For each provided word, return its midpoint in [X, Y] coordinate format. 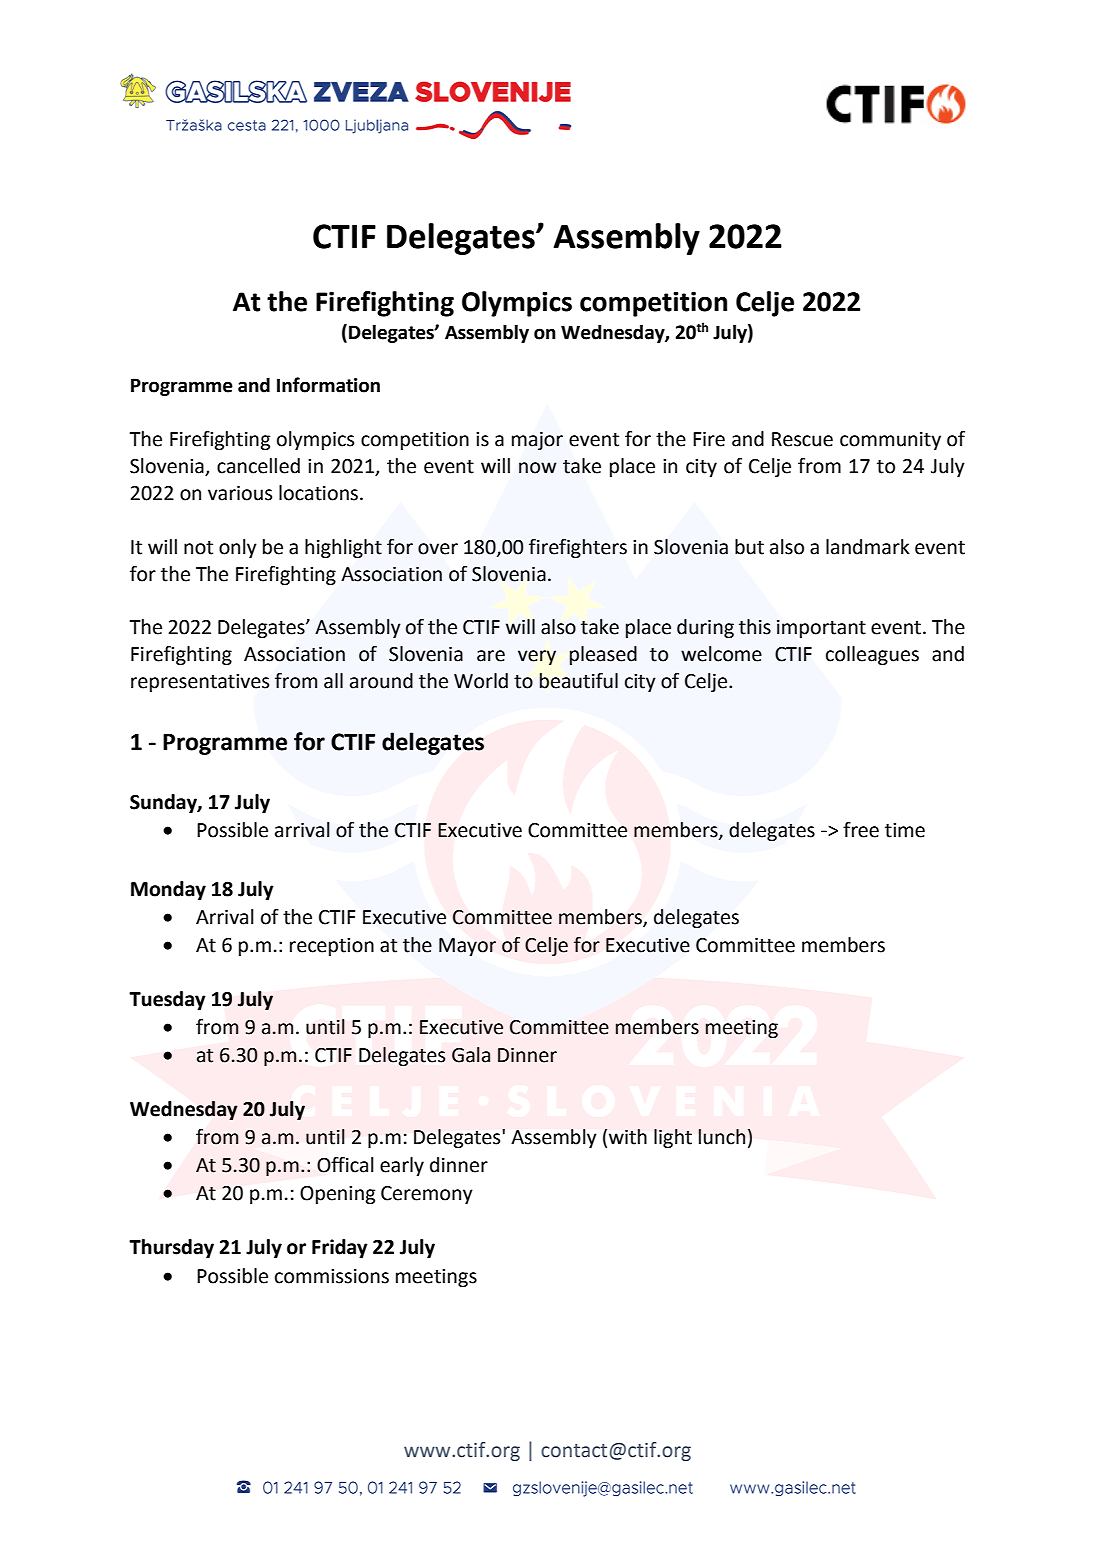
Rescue [802, 439]
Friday [340, 1248]
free [861, 830]
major [537, 441]
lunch [722, 1137]
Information [328, 385]
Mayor [467, 947]
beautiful [579, 681]
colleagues [872, 655]
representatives [200, 683]
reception [332, 947]
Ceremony [427, 1195]
